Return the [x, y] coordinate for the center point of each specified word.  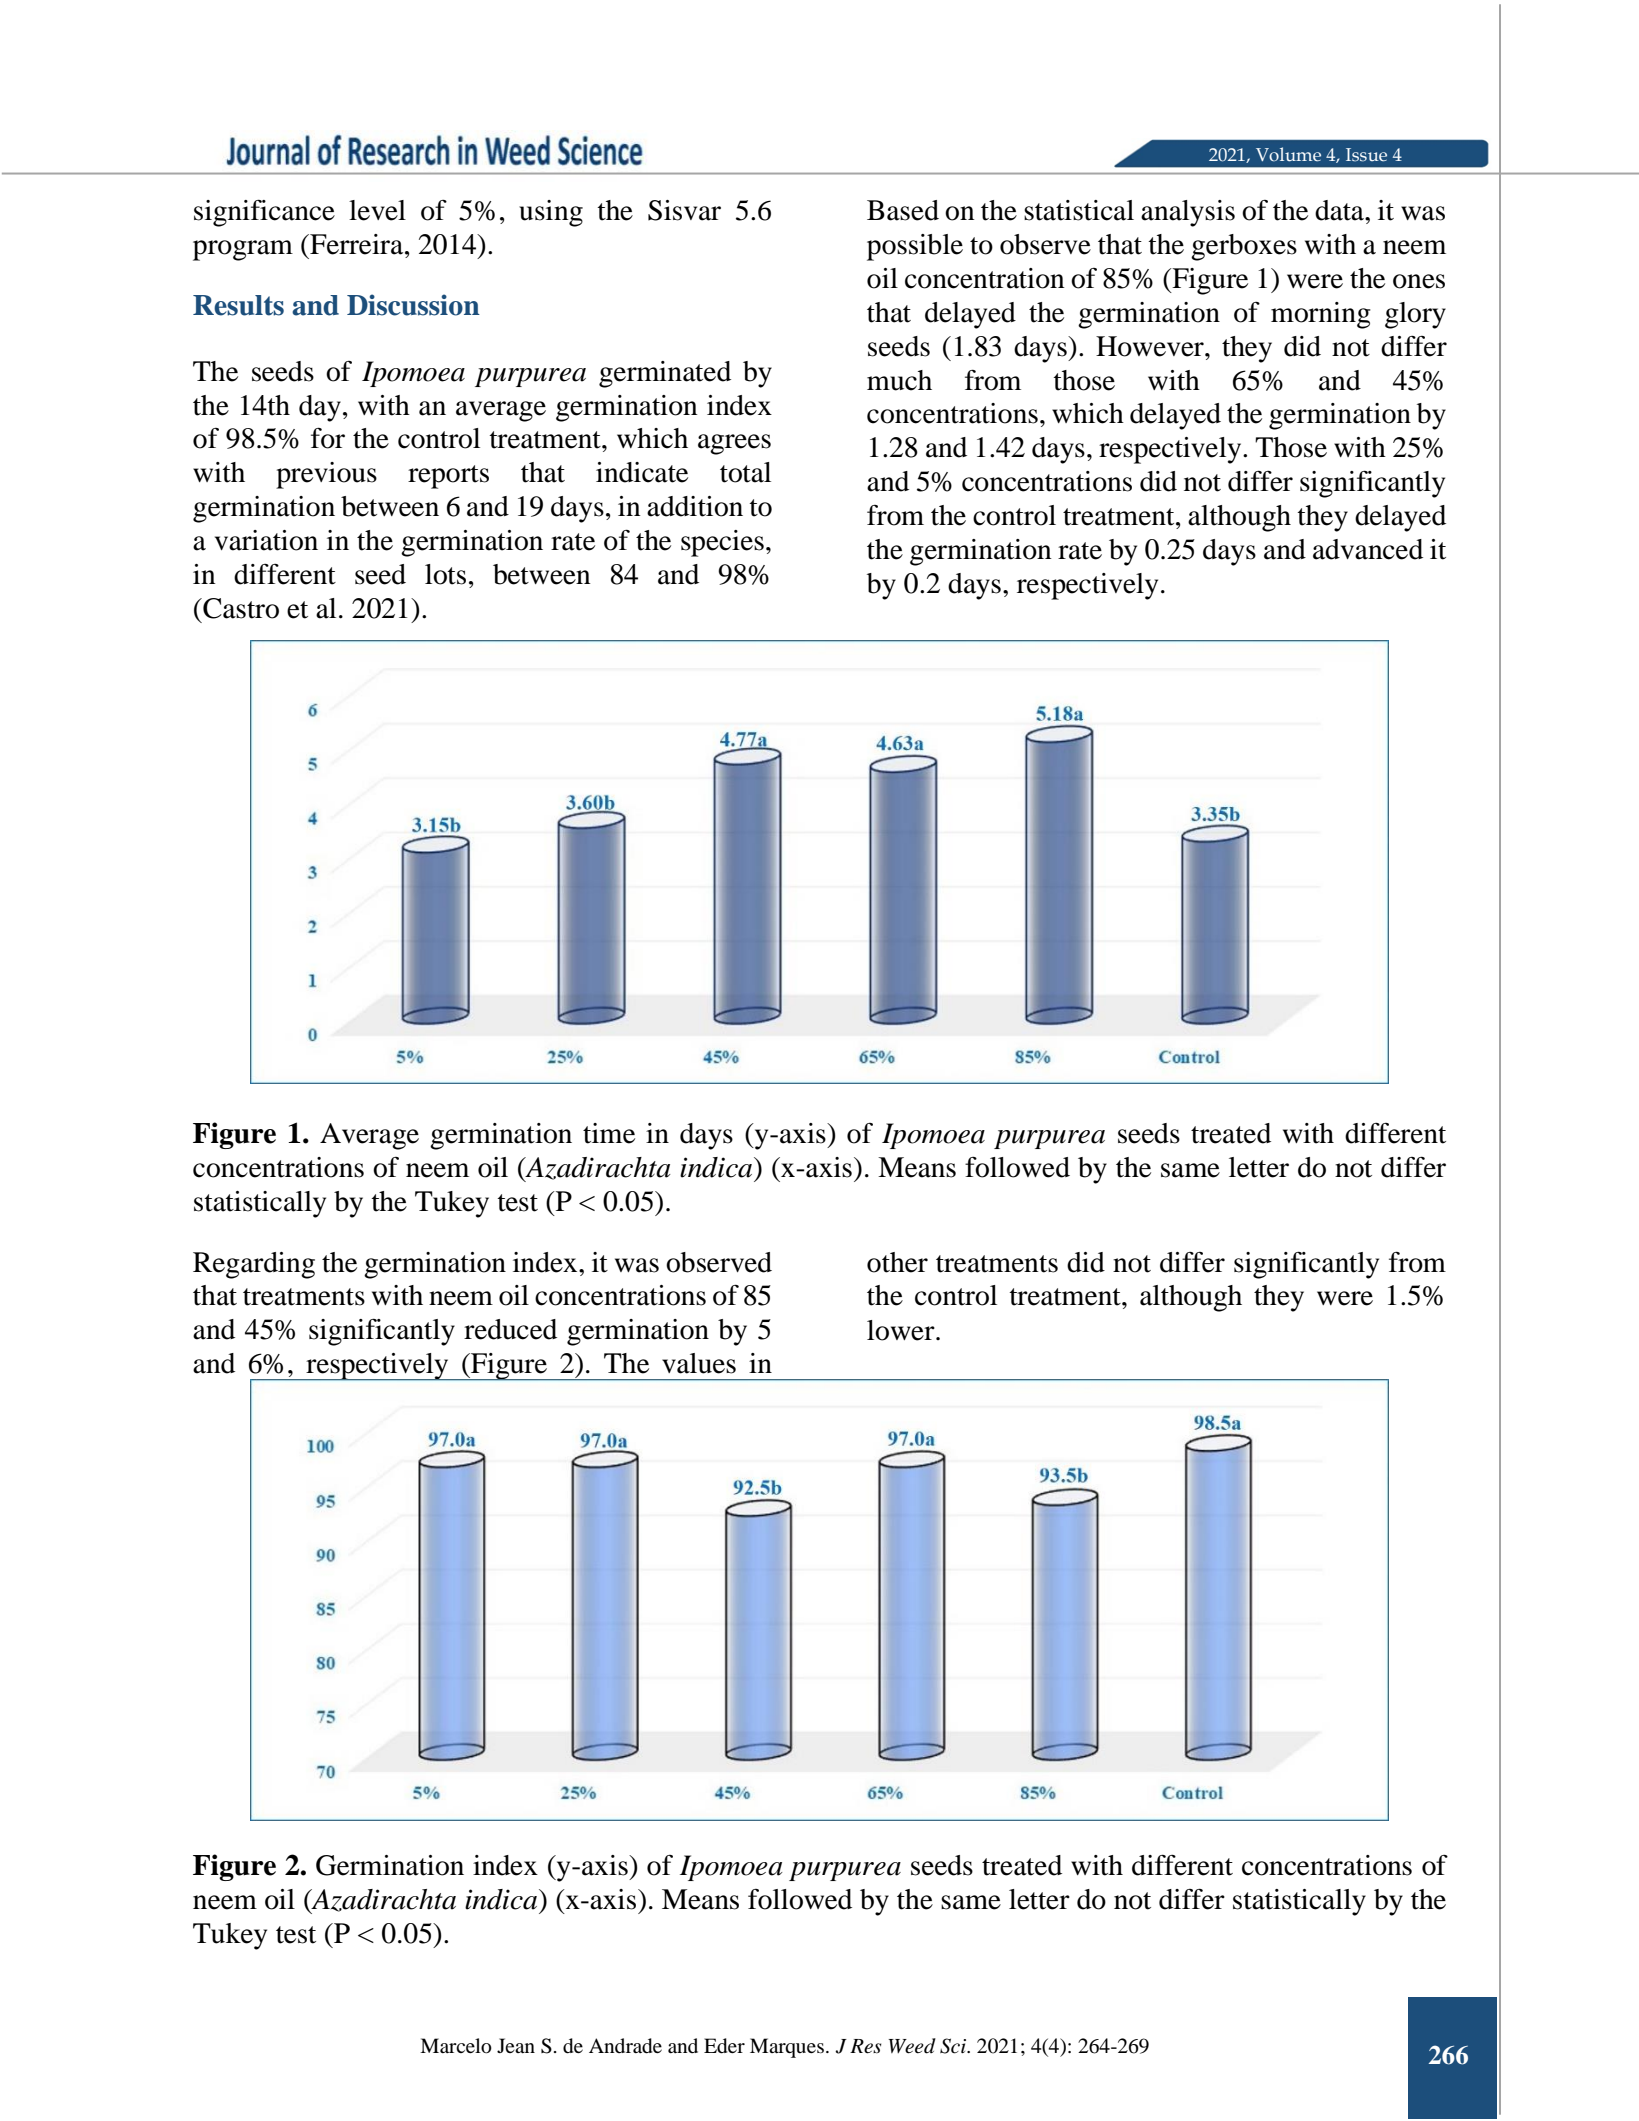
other [897, 1262]
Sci [954, 2046]
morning [1321, 315]
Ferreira [357, 244]
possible [915, 247]
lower [902, 1330]
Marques [787, 2048]
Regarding [254, 1265]
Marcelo [456, 2046]
